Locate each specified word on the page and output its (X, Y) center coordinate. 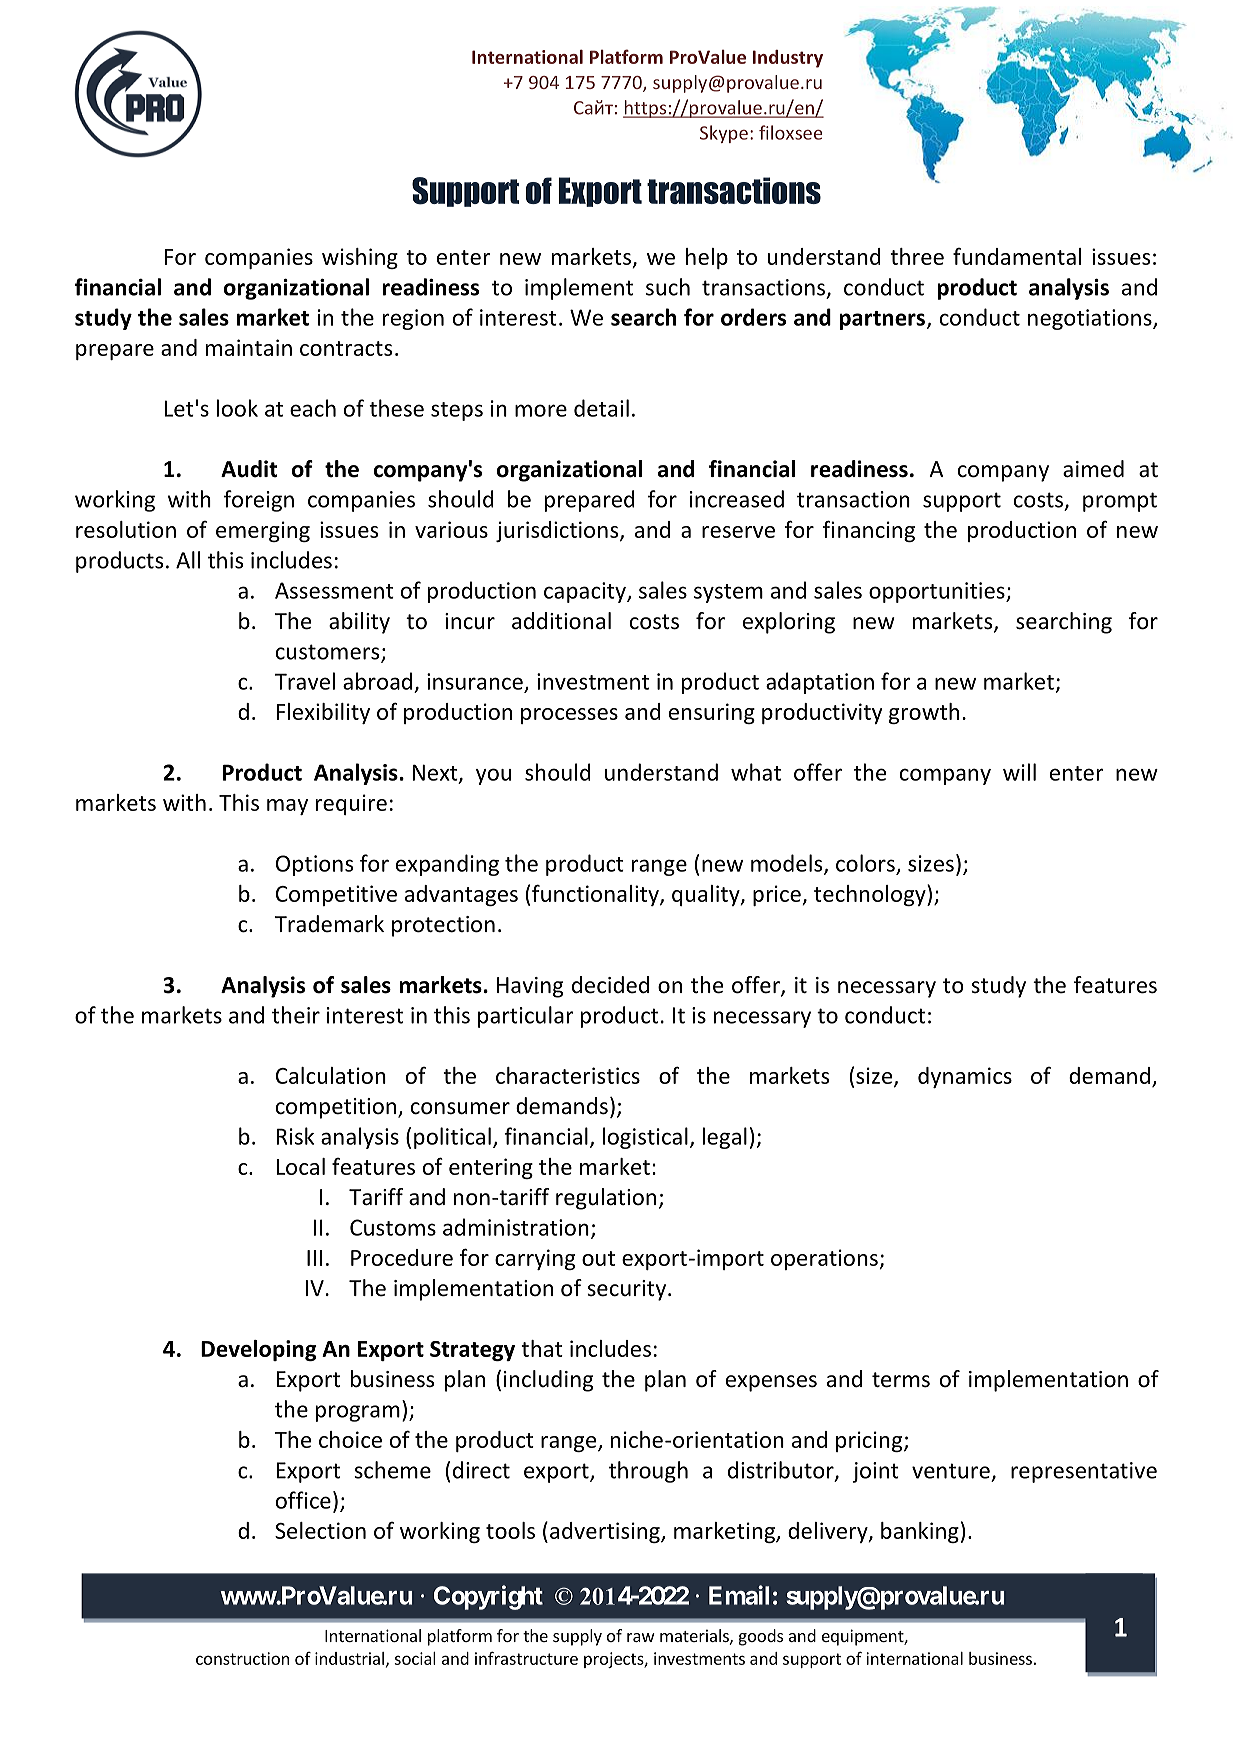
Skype (724, 134)
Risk (295, 1136)
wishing (360, 258)
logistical (645, 1138)
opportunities (938, 592)
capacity (586, 592)
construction (242, 1658)
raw (641, 1637)
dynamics (965, 1077)
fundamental (1017, 256)
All (188, 560)
